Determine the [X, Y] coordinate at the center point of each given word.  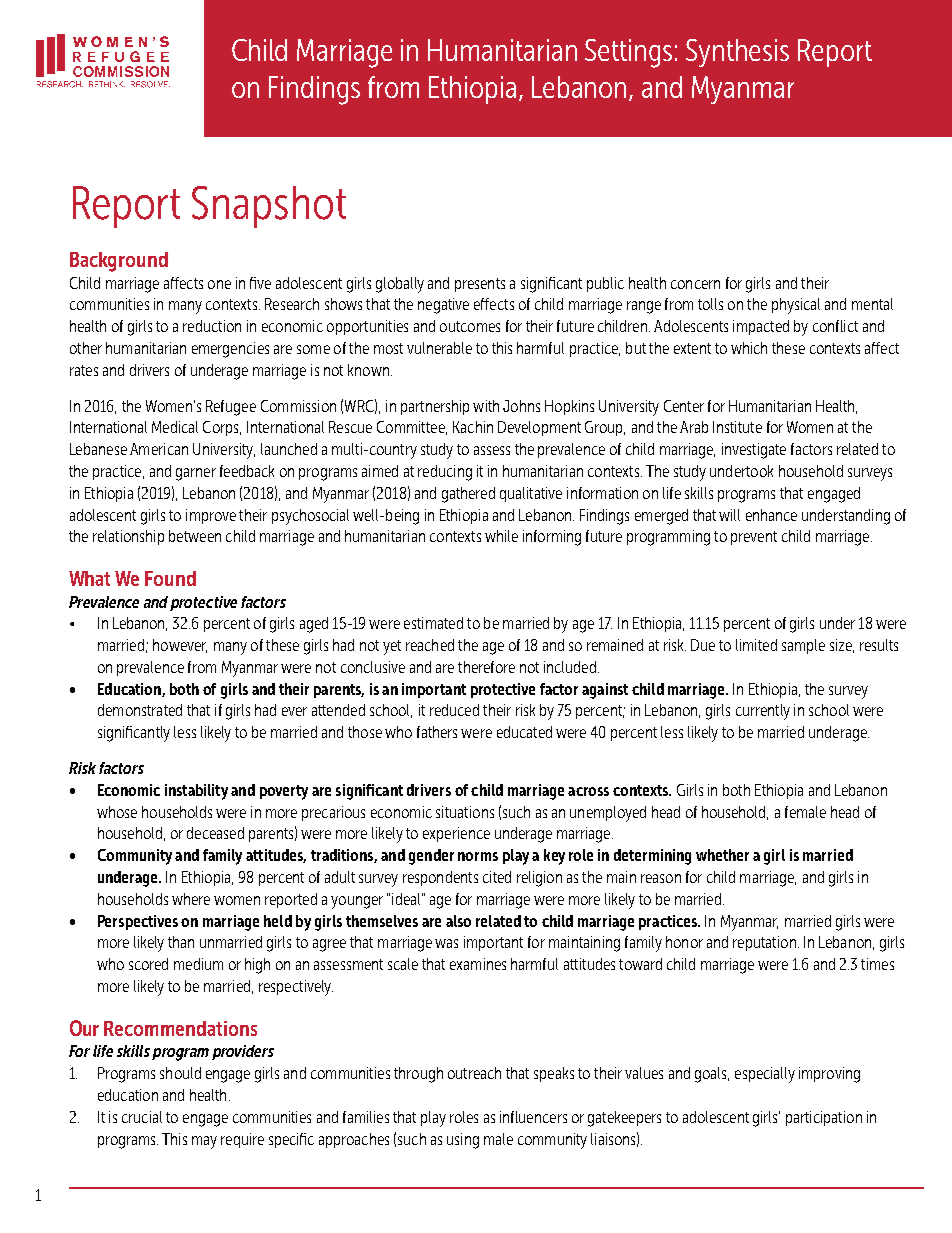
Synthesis [737, 53]
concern [695, 284]
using [463, 1141]
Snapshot [269, 207]
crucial [142, 1117]
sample [803, 646]
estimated [433, 623]
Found [170, 578]
